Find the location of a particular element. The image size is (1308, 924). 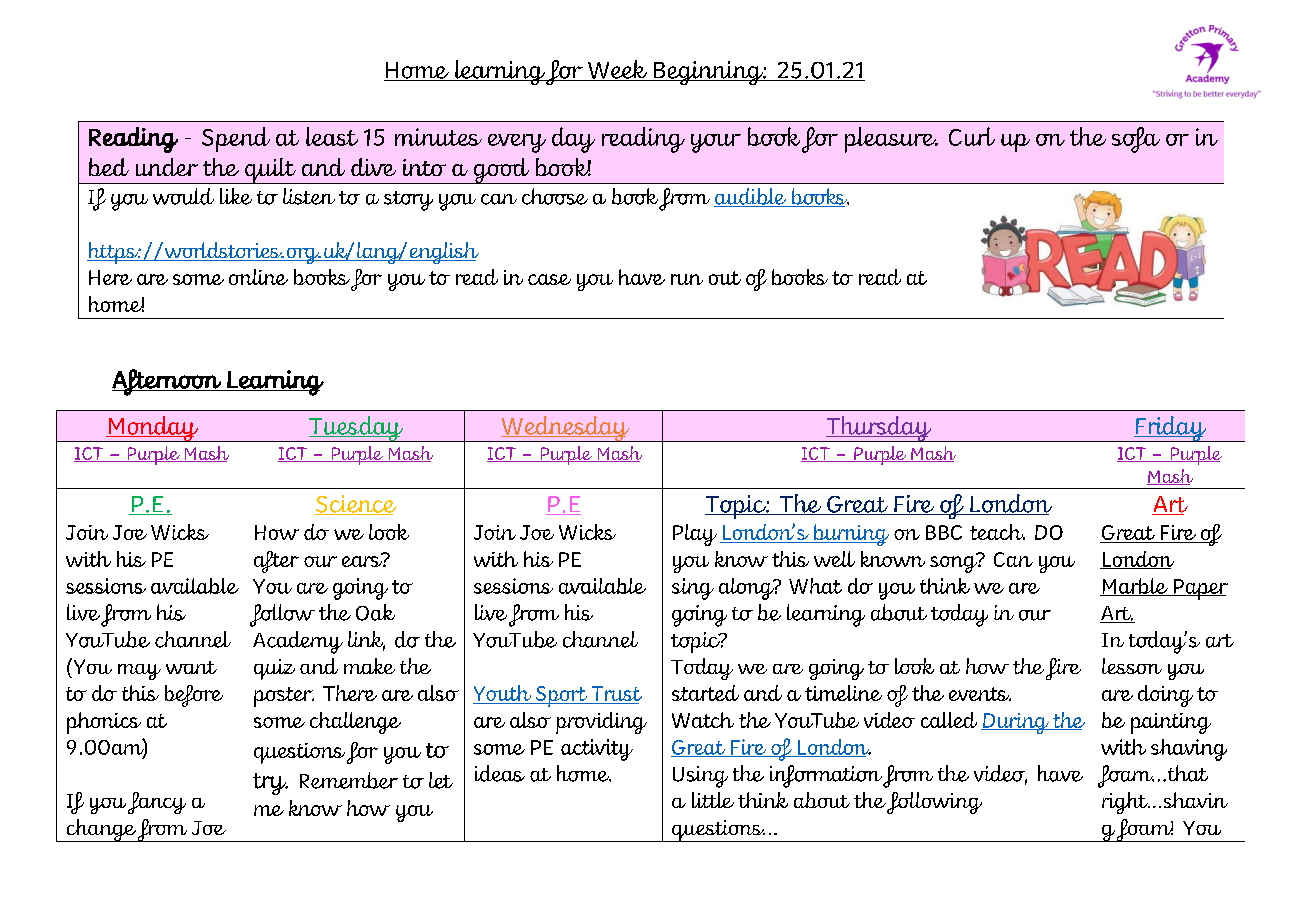

fancy is located at coordinates (157, 803).
